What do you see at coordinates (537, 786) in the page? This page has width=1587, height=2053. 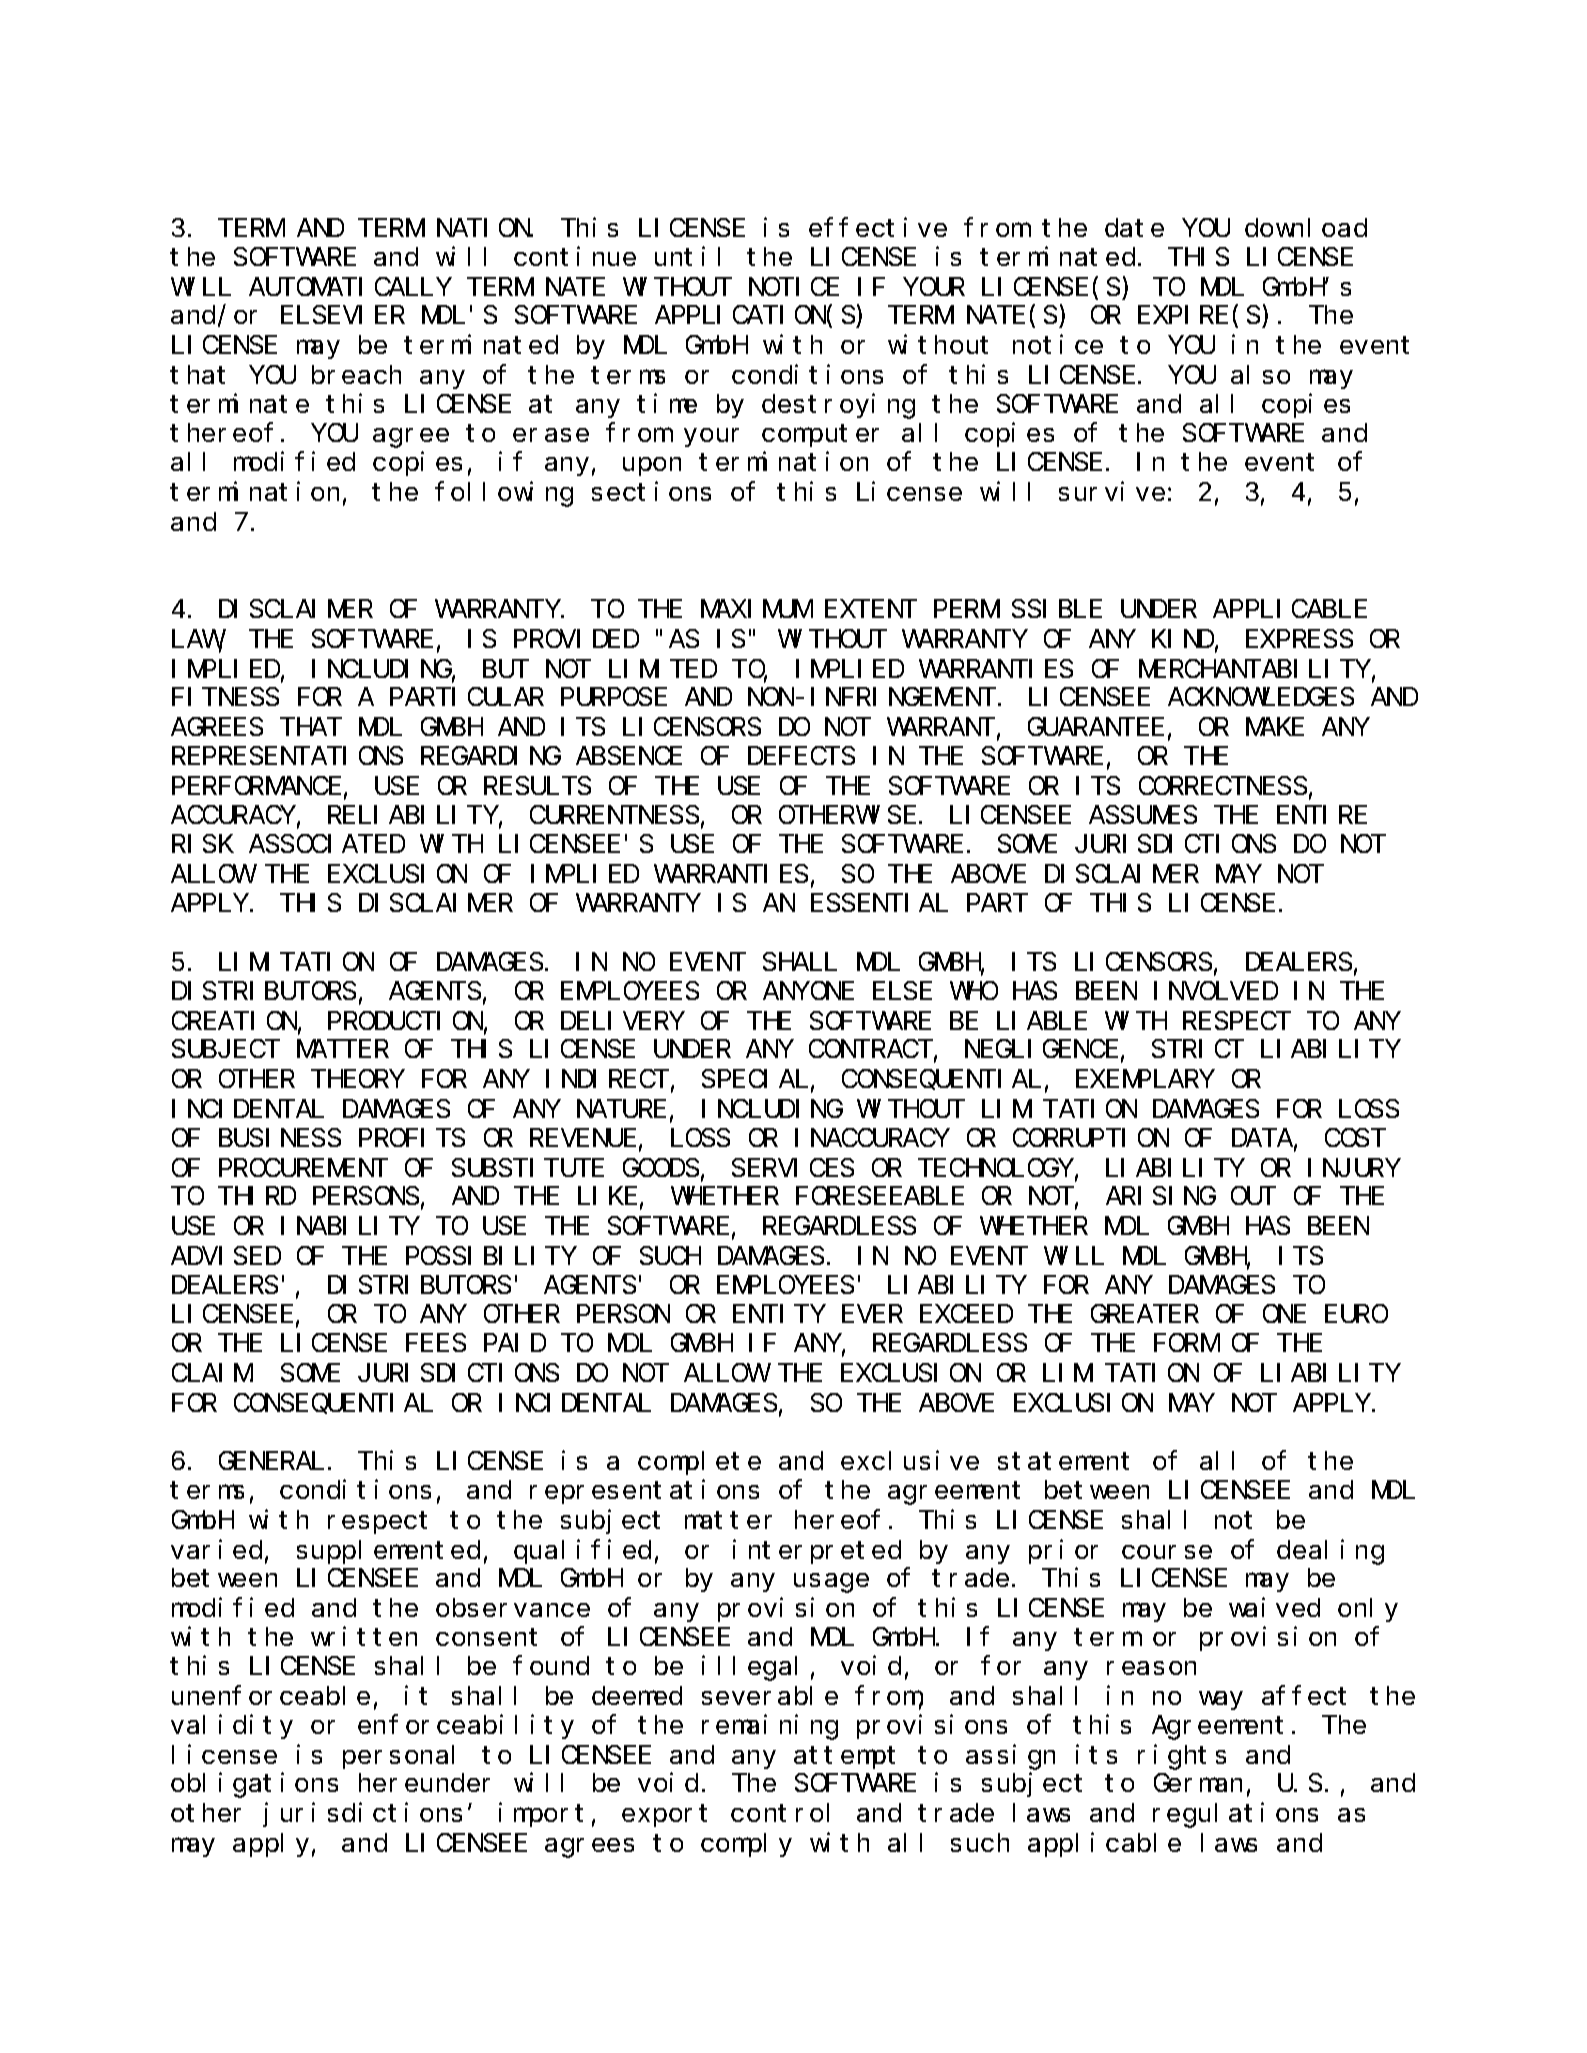 I see `RESULTS` at bounding box center [537, 786].
